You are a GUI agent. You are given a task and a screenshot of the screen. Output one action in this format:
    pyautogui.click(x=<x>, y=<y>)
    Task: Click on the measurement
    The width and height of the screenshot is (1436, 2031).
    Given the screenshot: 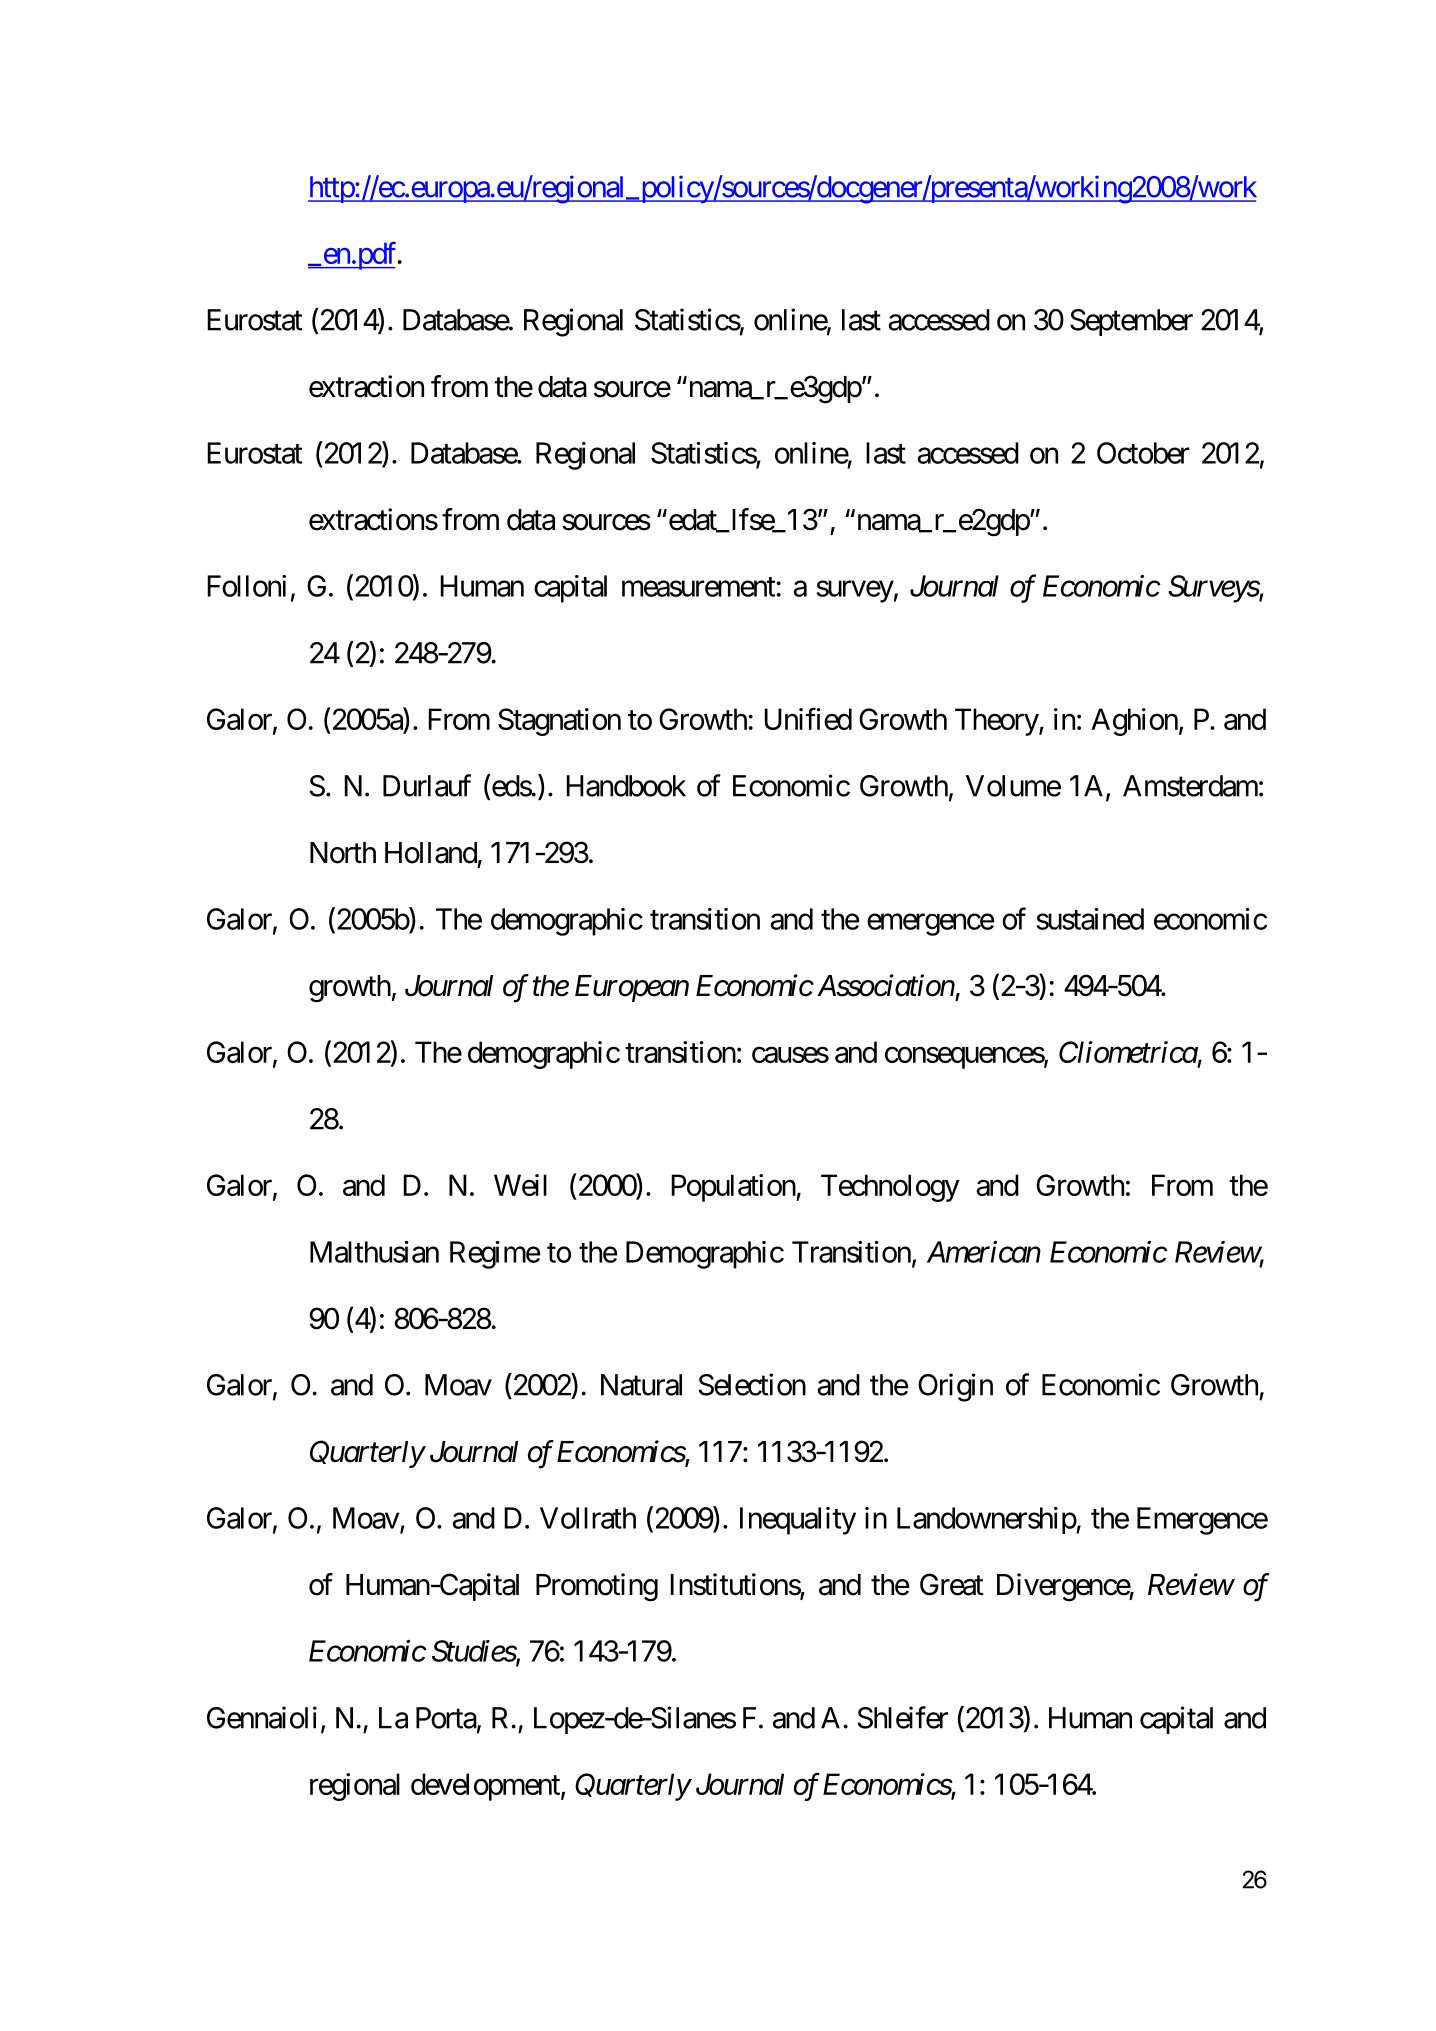 What is the action you would take?
    pyautogui.click(x=698, y=587)
